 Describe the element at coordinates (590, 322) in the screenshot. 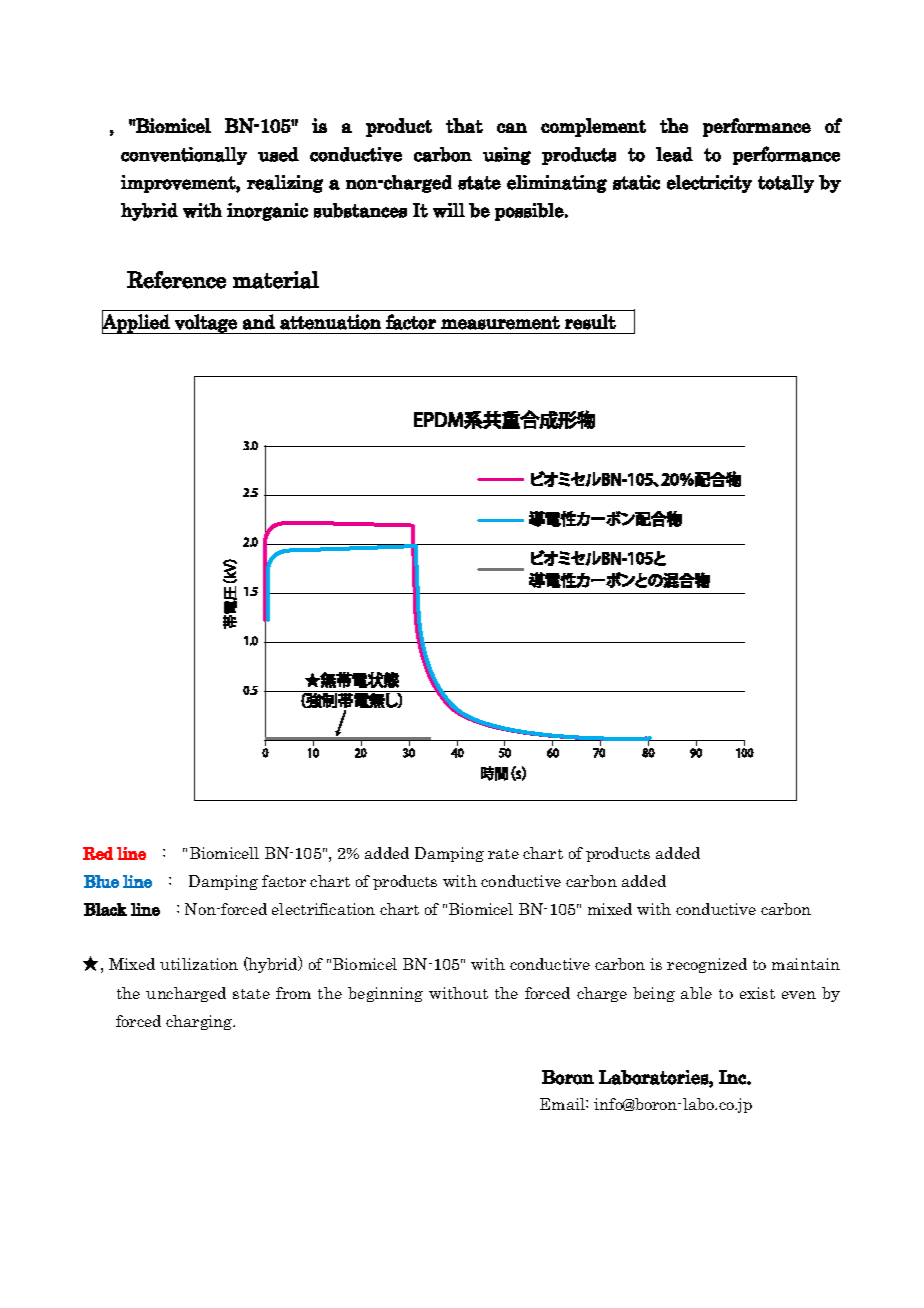

I see `result` at that location.
